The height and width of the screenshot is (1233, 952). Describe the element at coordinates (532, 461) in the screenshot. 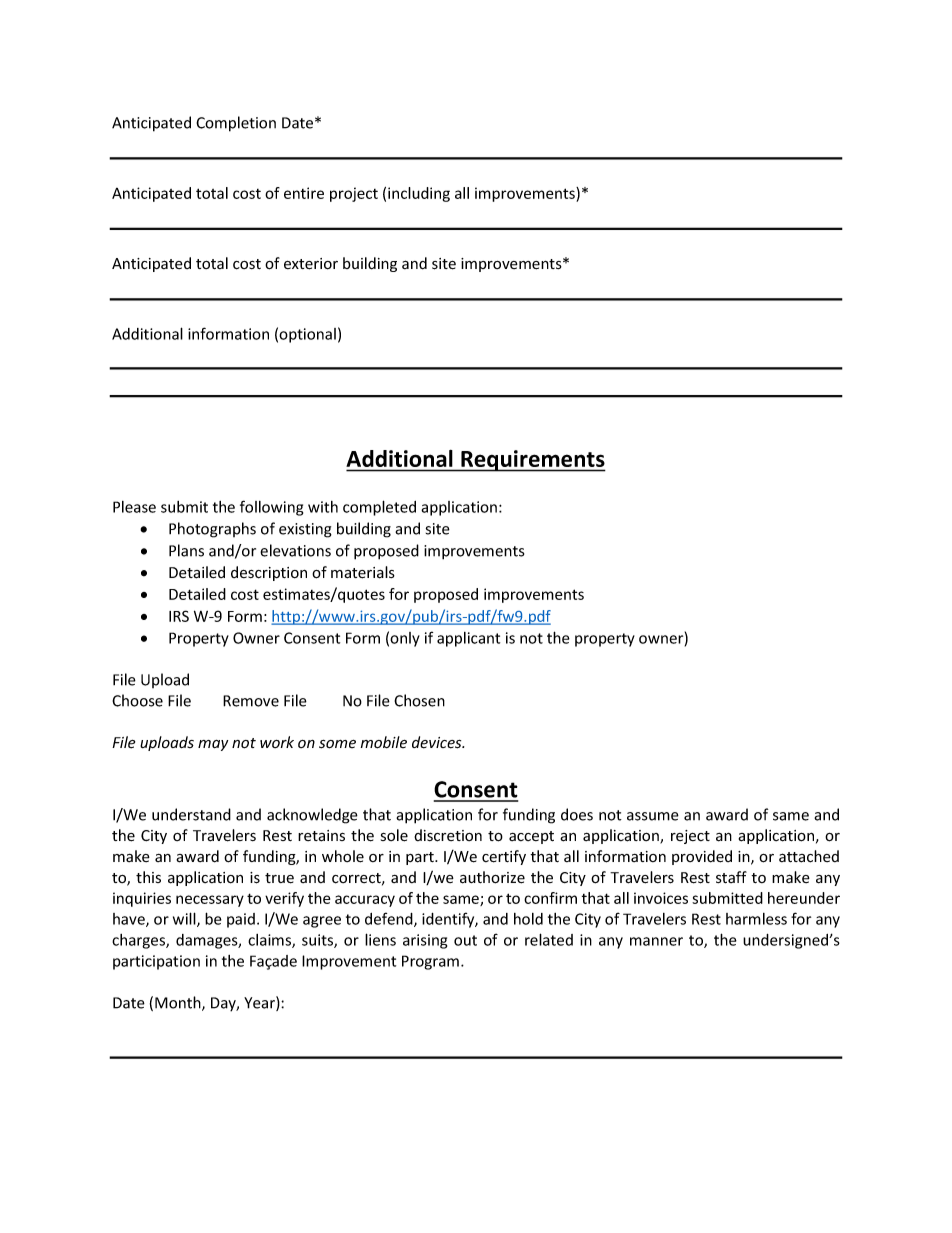

I see `Requirements` at that location.
